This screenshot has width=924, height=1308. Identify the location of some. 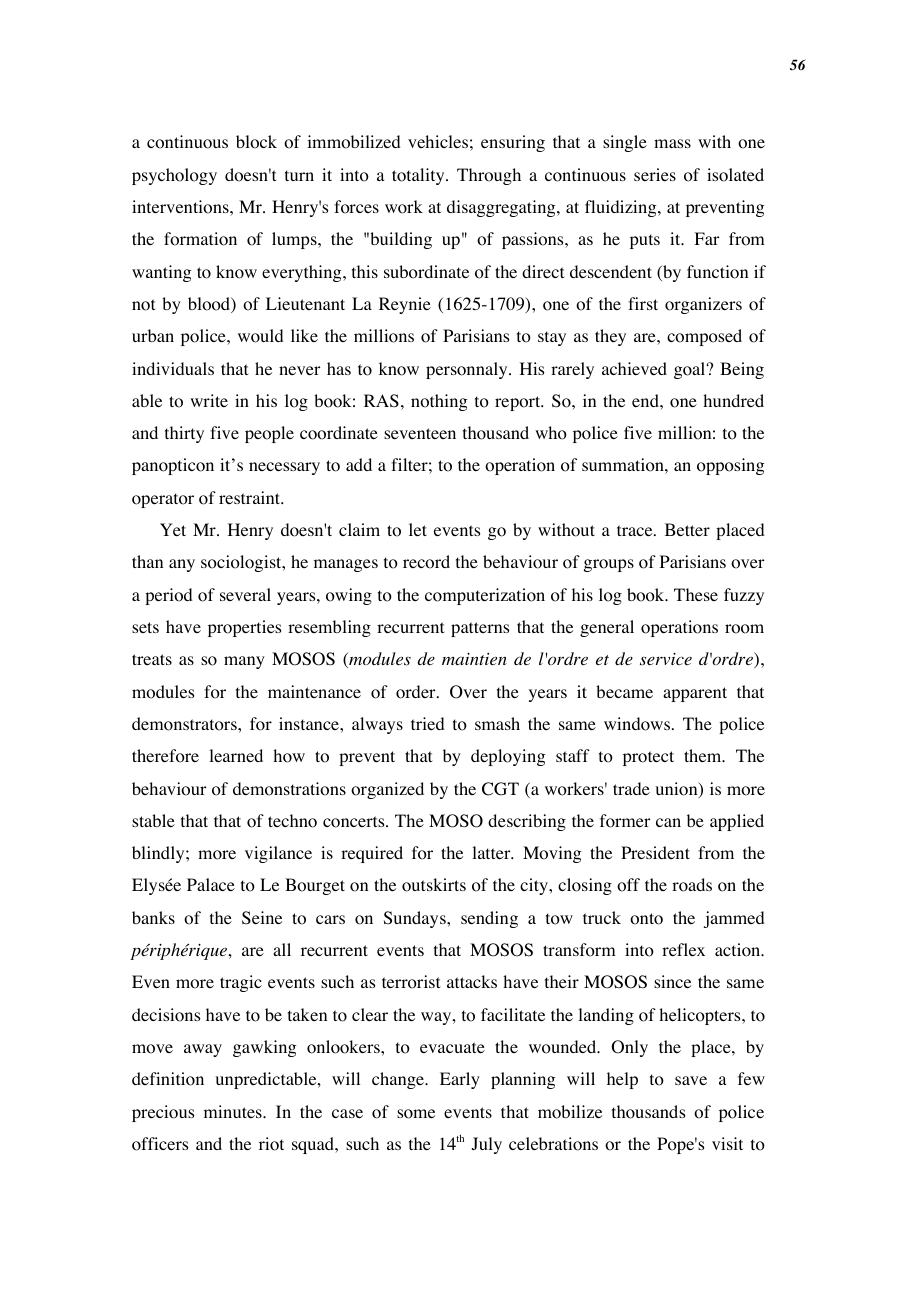
(416, 1114).
